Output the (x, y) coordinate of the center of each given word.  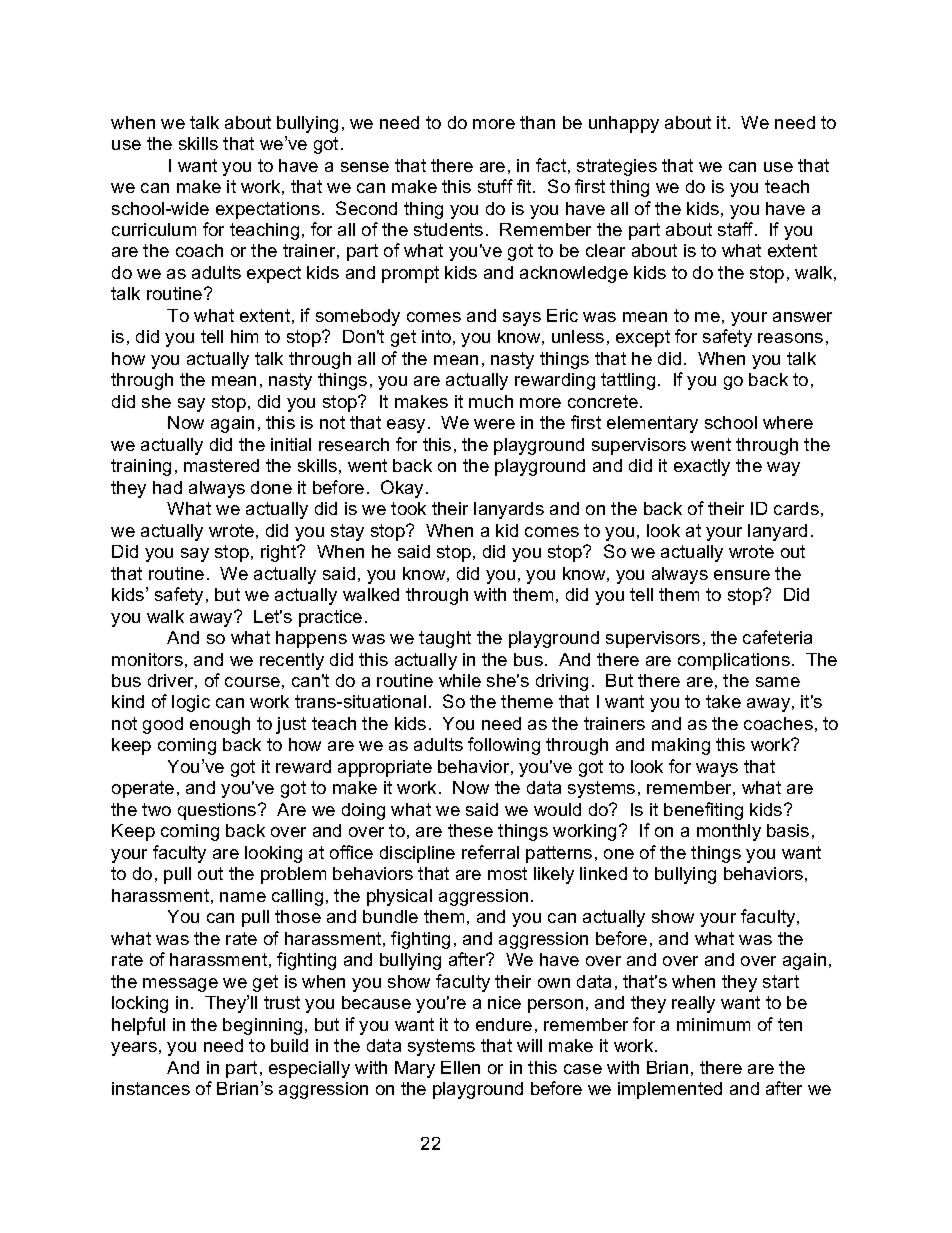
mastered (221, 465)
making (681, 746)
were (494, 424)
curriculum (154, 229)
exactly (702, 467)
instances (151, 1088)
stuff (495, 186)
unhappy (624, 124)
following (504, 746)
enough (220, 725)
